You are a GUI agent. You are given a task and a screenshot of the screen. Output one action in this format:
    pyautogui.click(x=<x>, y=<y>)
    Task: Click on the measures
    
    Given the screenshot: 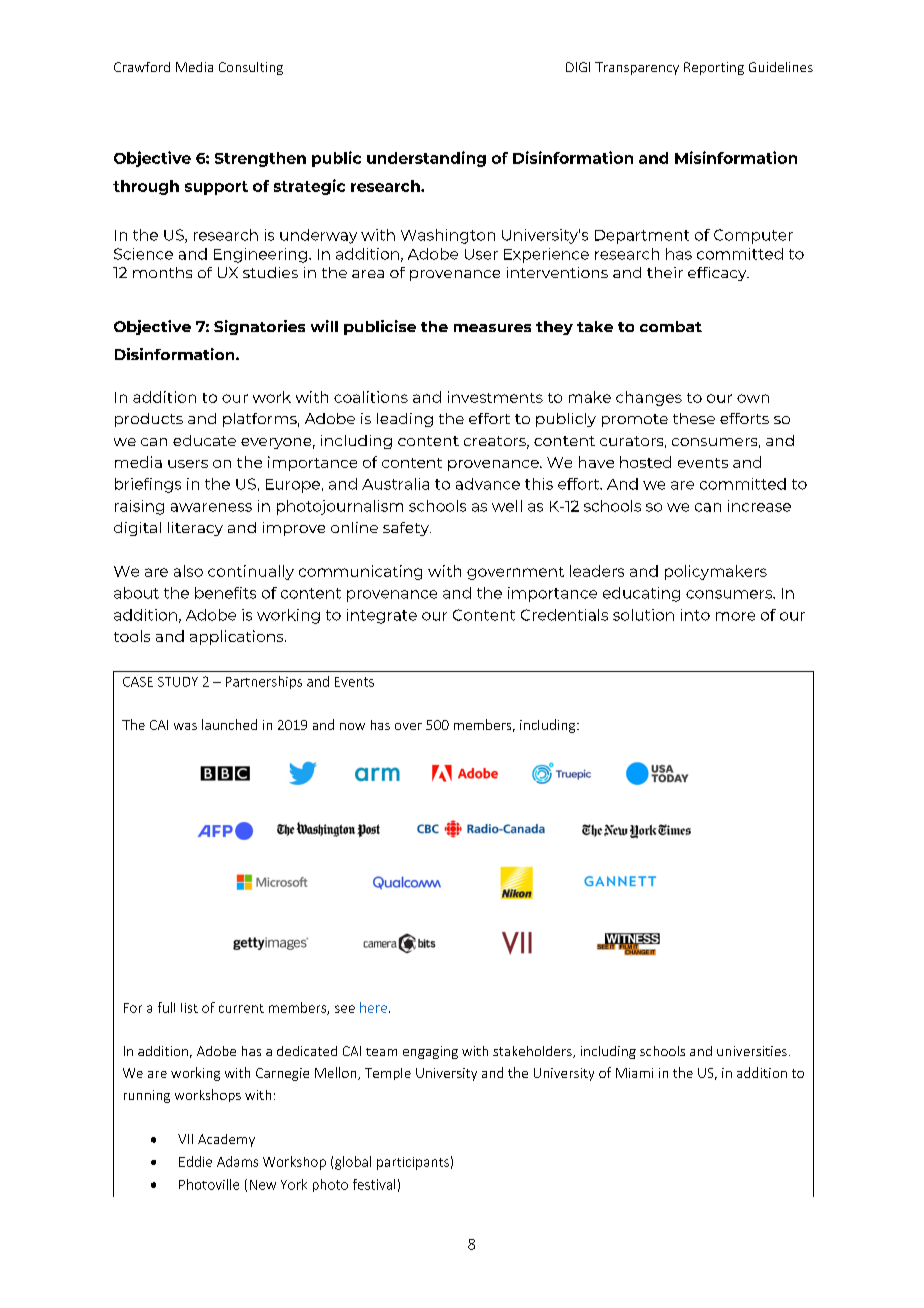 What is the action you would take?
    pyautogui.click(x=492, y=328)
